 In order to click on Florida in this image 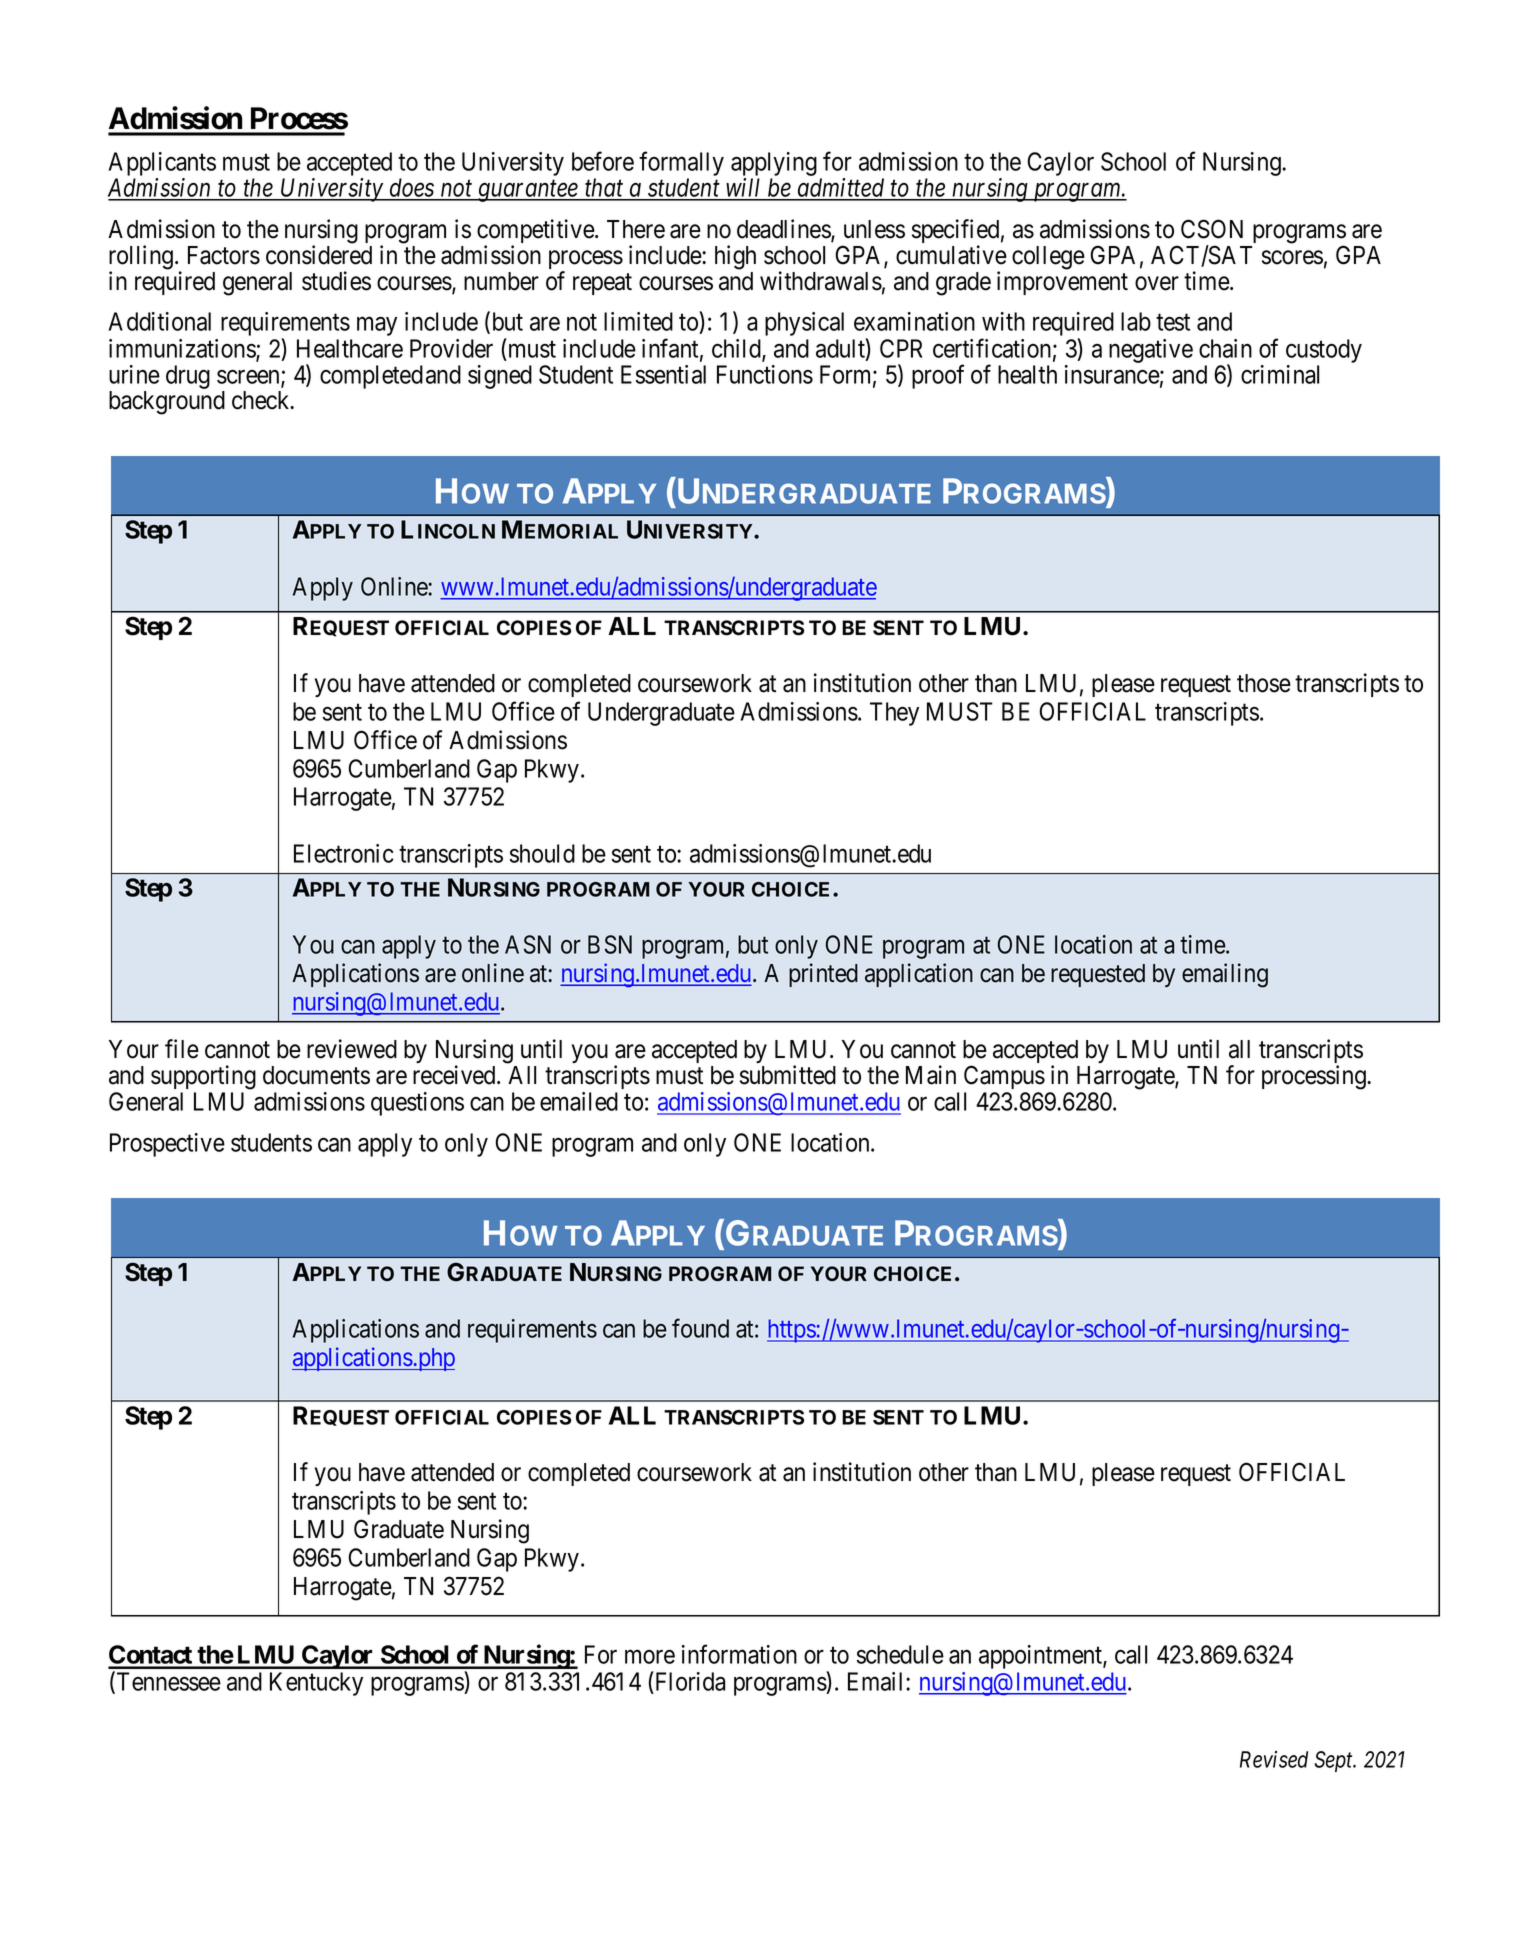, I will do `click(689, 1681)`.
